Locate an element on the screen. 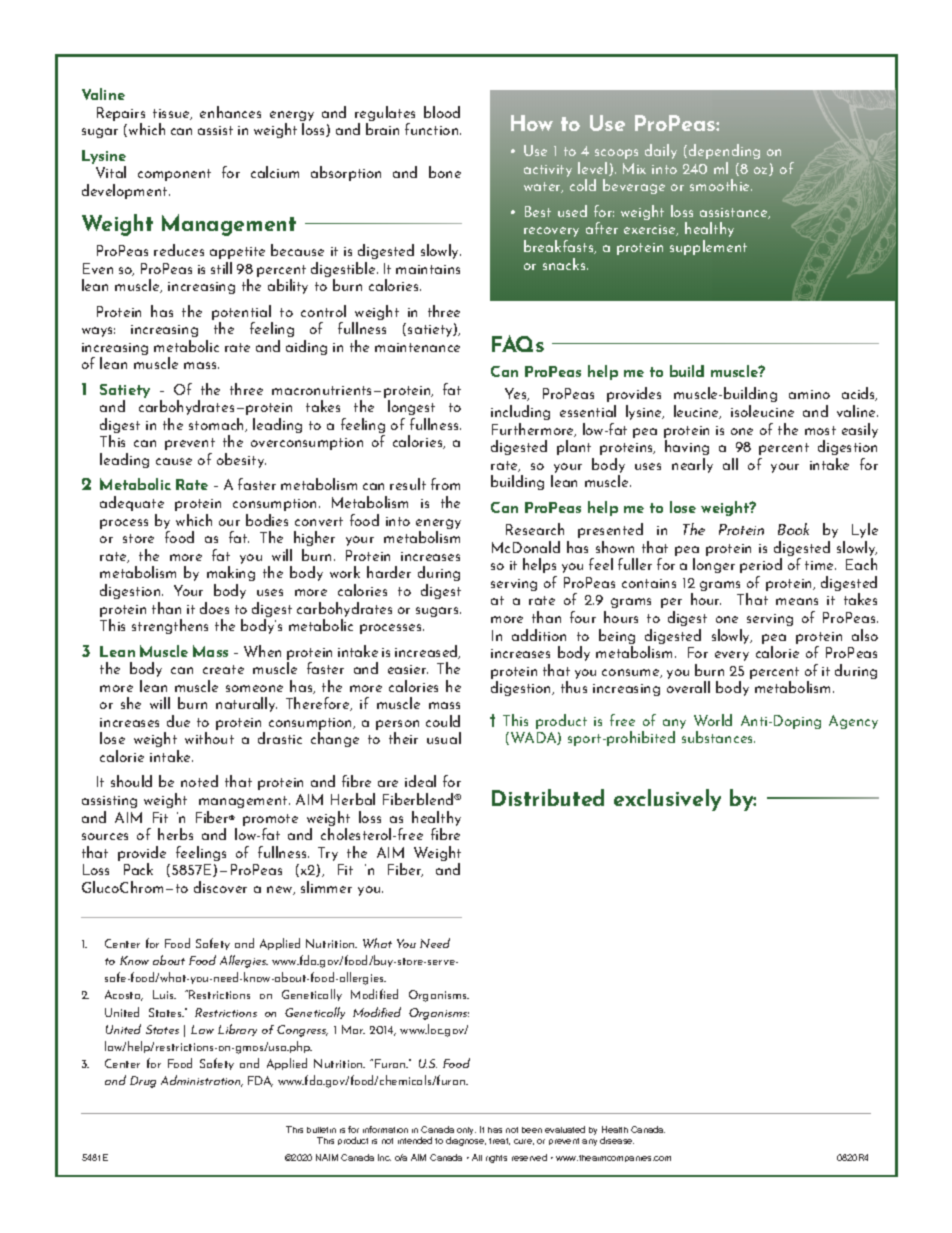  Research is located at coordinates (535, 529).
